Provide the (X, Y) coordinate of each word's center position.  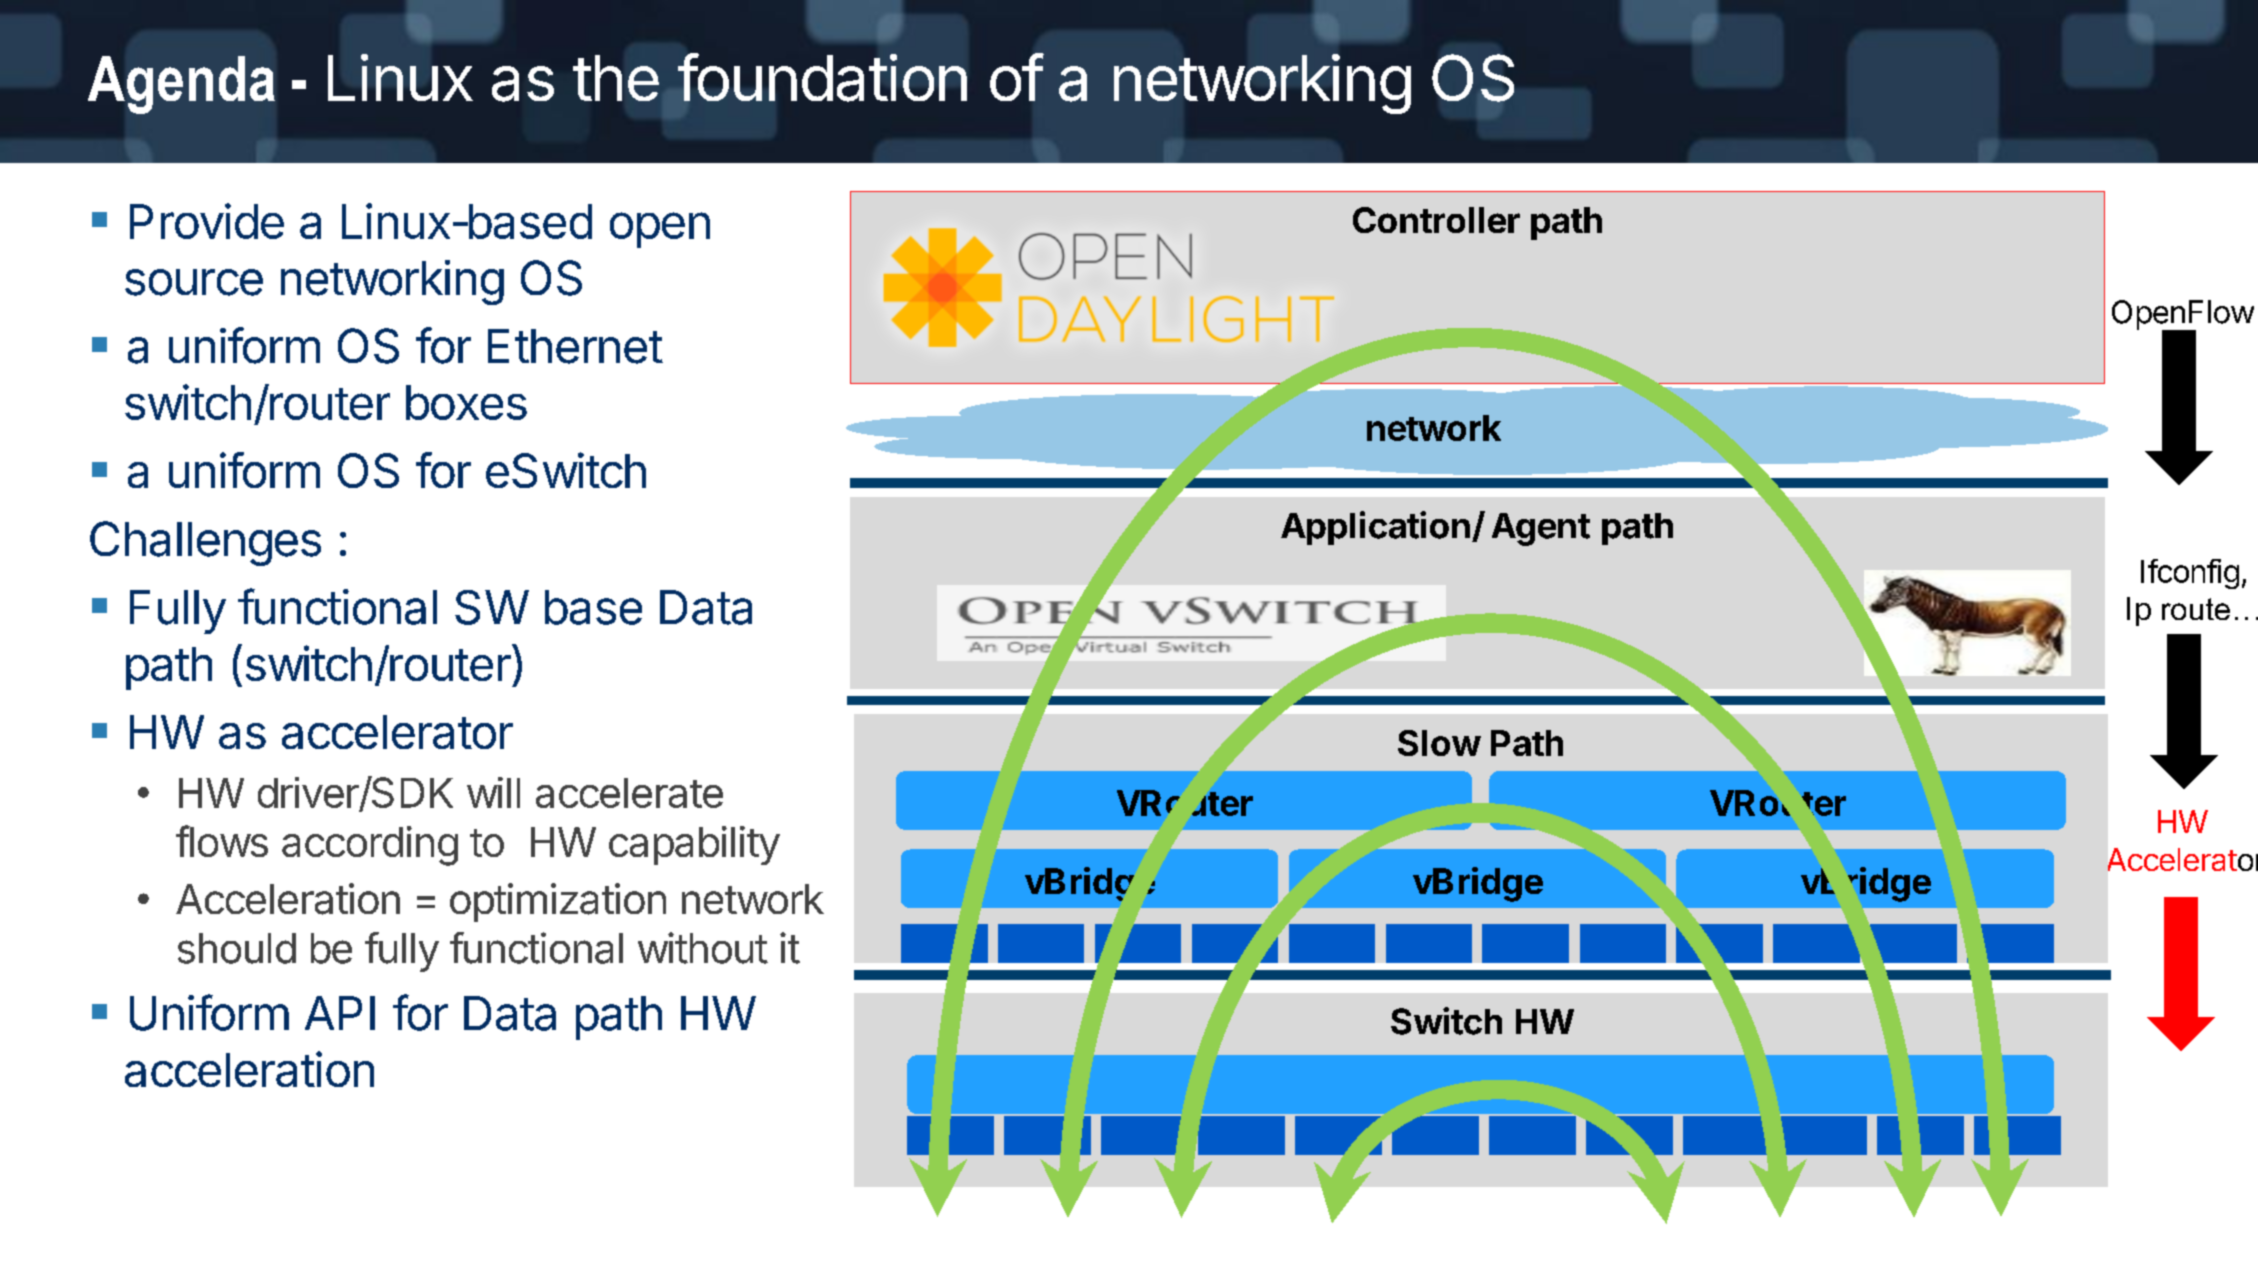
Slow (1439, 743)
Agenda (181, 85)
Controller (1436, 220)
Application (1375, 528)
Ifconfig (2190, 574)
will (493, 792)
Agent (1541, 529)
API (340, 1013)
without (703, 948)
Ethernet (575, 346)
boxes (466, 402)
